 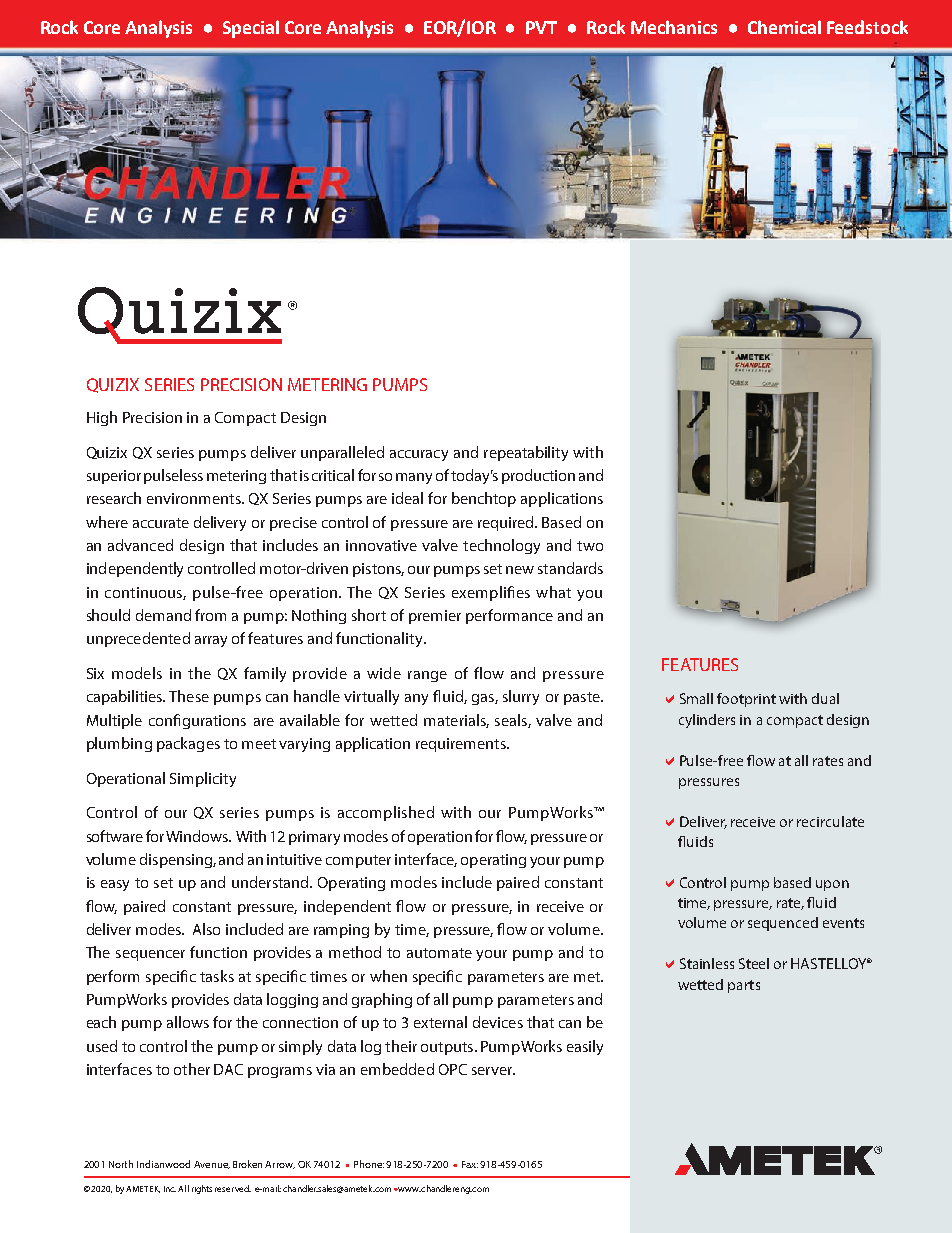 What do you see at coordinates (439, 953) in the image?
I see `automate` at bounding box center [439, 953].
